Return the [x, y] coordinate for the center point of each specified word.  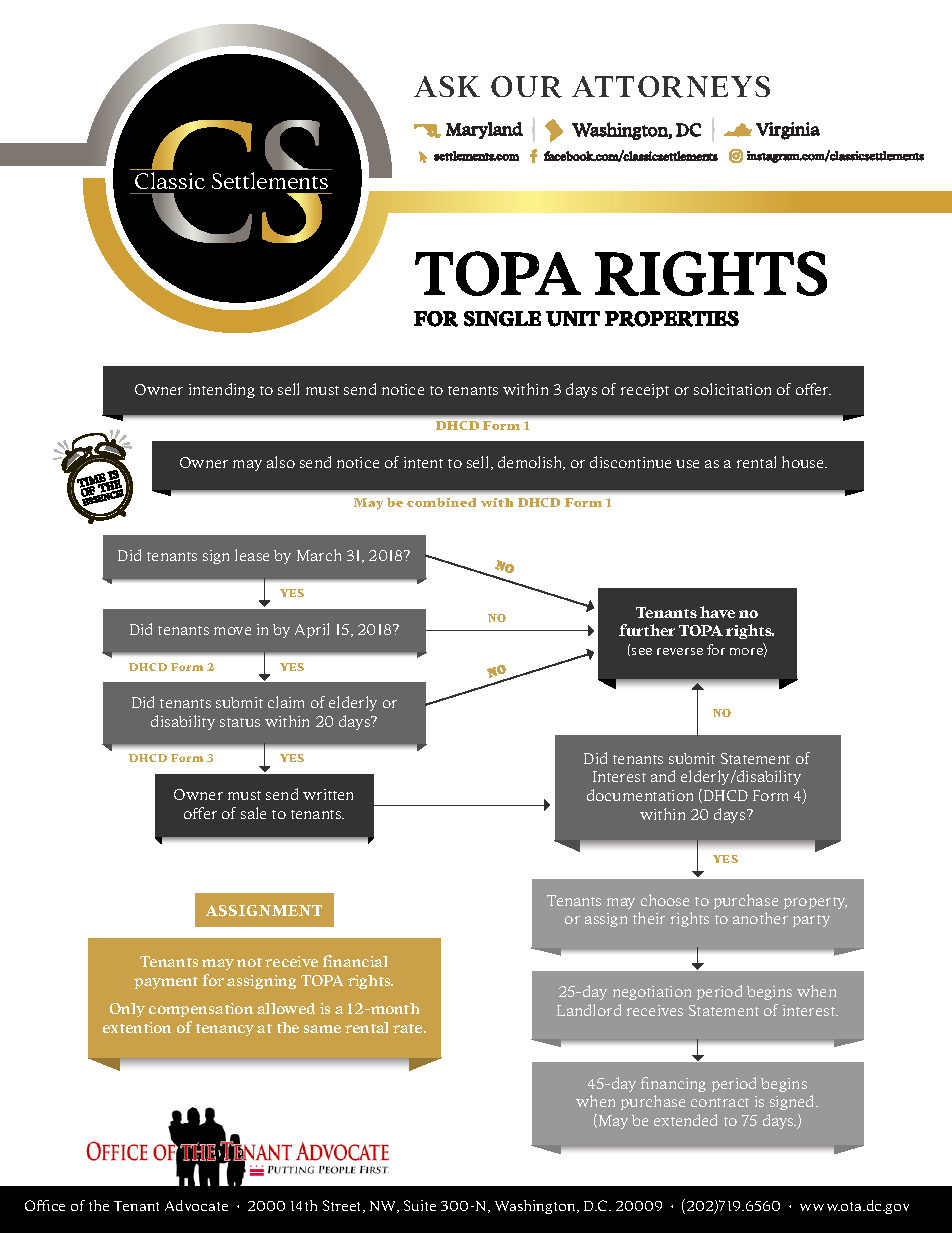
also [281, 462]
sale [253, 813]
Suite [420, 1205]
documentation [640, 795]
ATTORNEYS [671, 87]
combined [441, 502]
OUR [526, 87]
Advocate [196, 1205]
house [804, 462]
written [328, 794]
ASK [447, 86]
